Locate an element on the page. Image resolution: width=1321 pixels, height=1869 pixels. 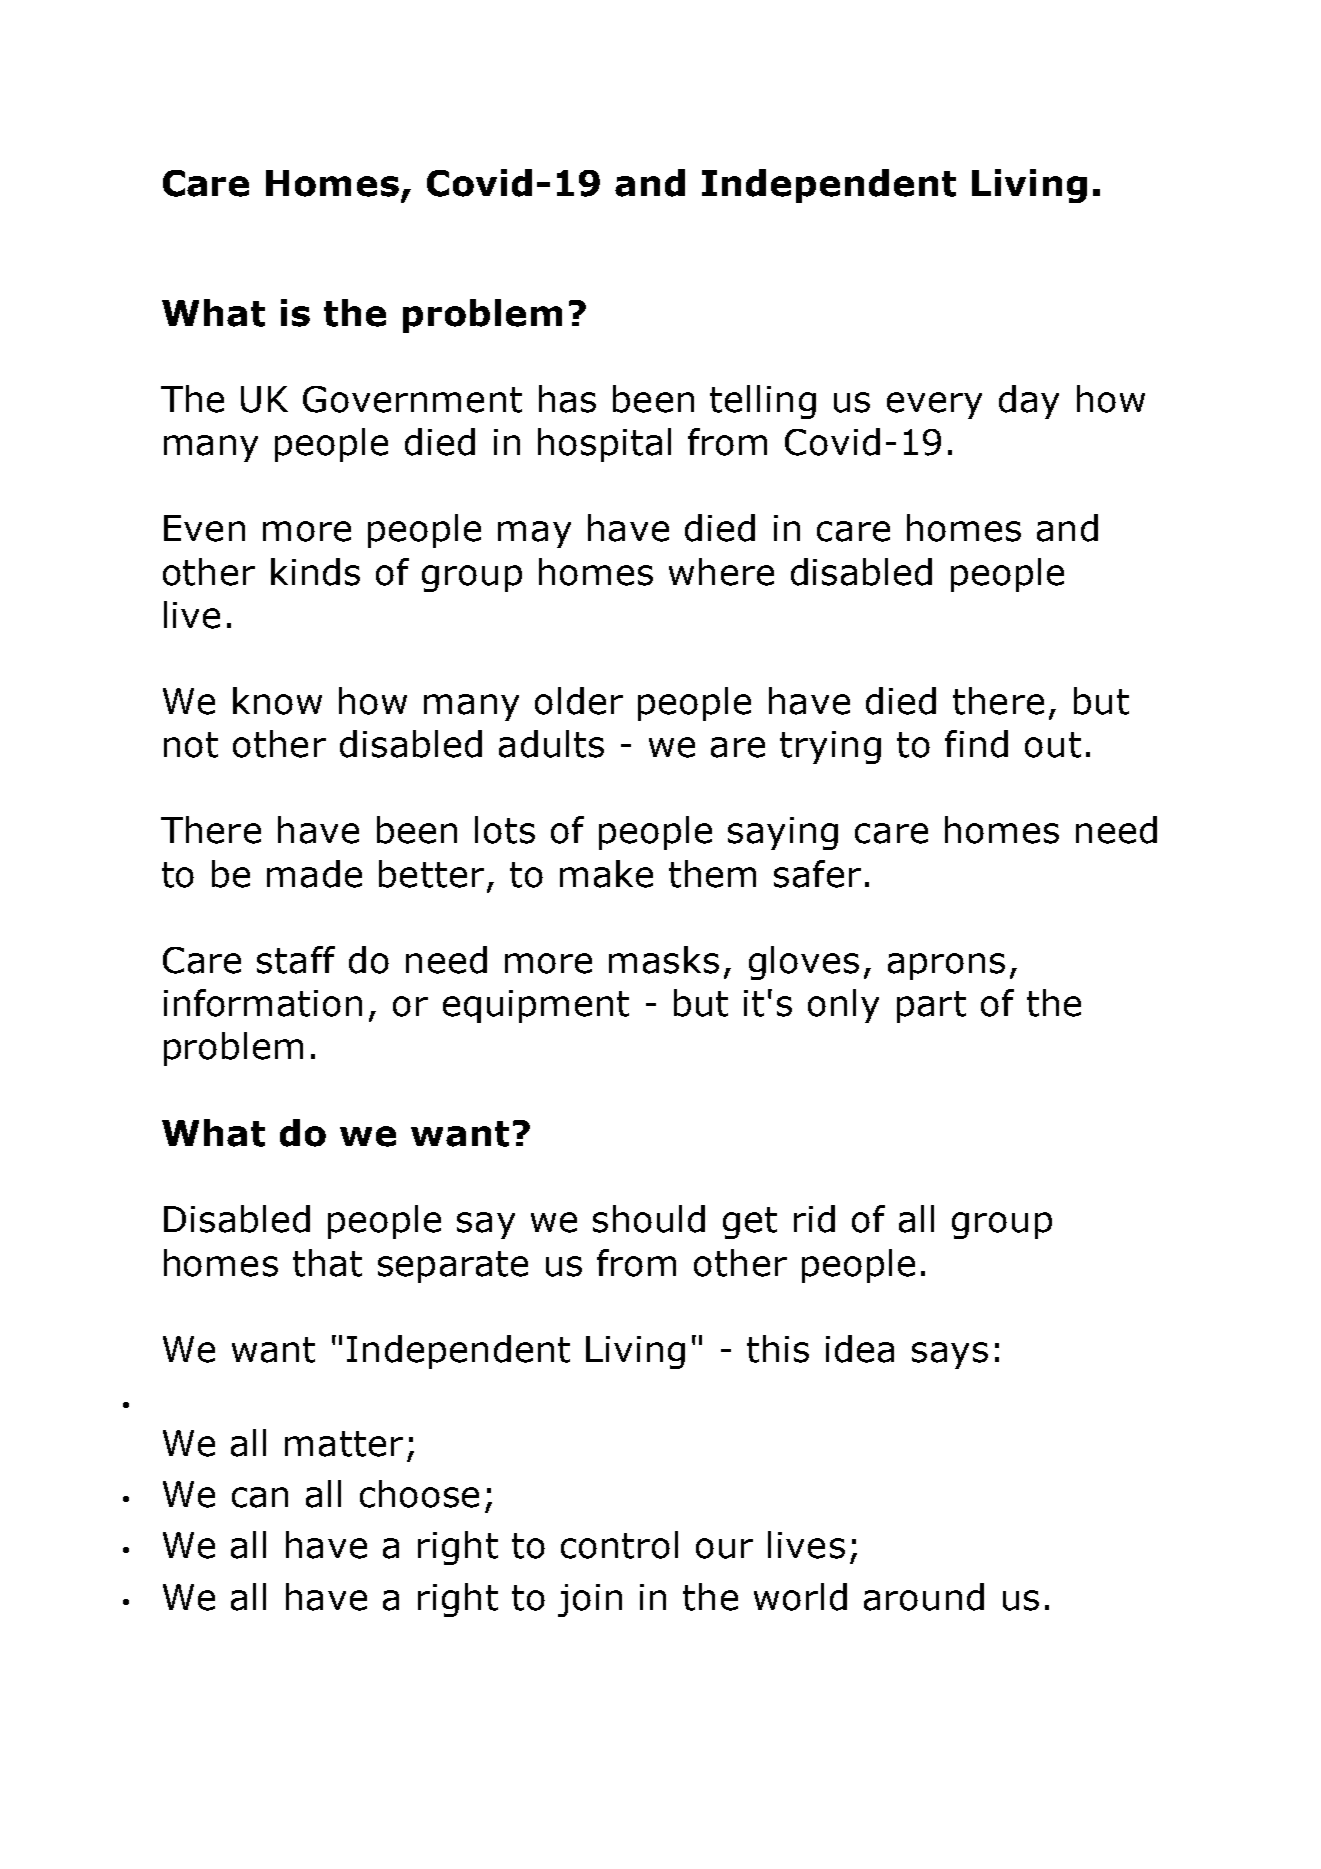
rid is located at coordinates (814, 1219).
